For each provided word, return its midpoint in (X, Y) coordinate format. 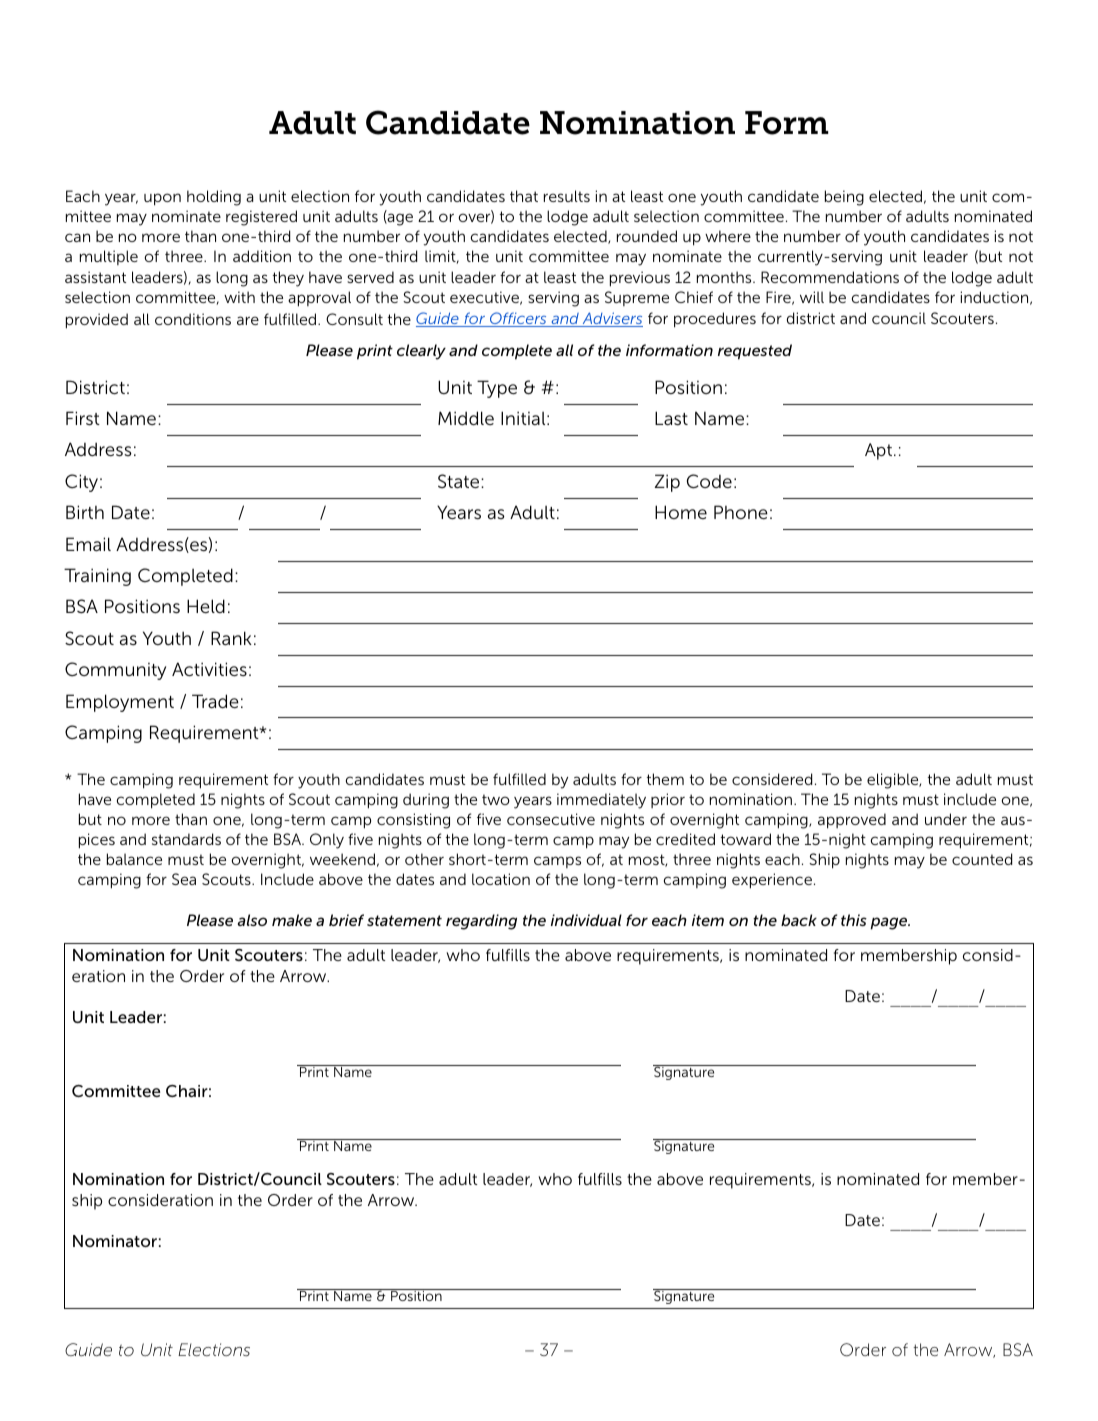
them (665, 779)
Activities (209, 669)
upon (162, 199)
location (501, 879)
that (524, 196)
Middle (466, 418)
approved (852, 821)
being (844, 198)
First (83, 418)
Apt (878, 451)
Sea (184, 879)
